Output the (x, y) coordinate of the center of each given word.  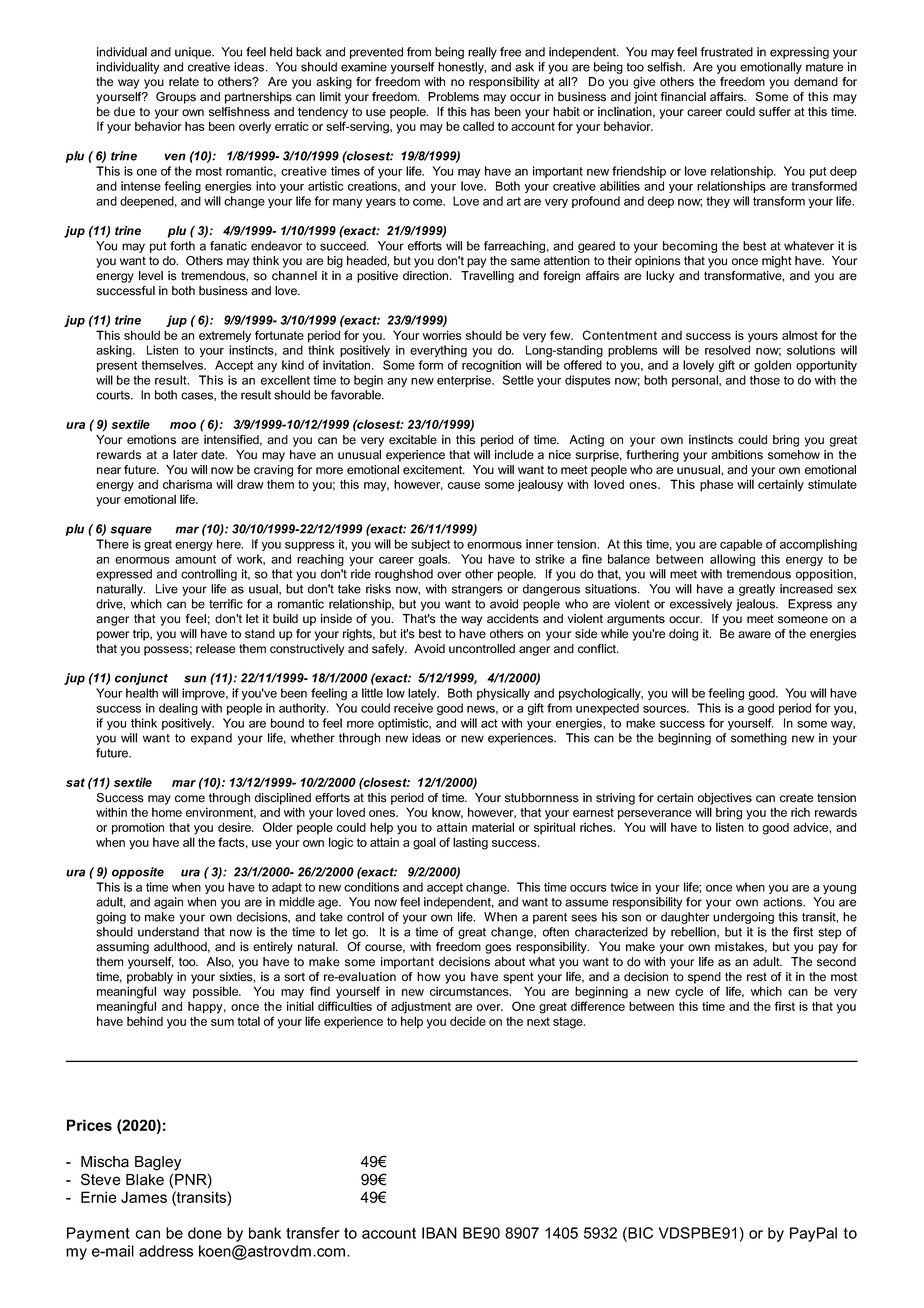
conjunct (141, 679)
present (117, 366)
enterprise (465, 381)
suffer (775, 112)
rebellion (694, 932)
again (168, 903)
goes (498, 949)
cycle (689, 992)
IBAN (439, 1233)
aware (754, 635)
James (144, 1197)
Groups (176, 98)
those (765, 380)
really (482, 53)
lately (423, 694)
